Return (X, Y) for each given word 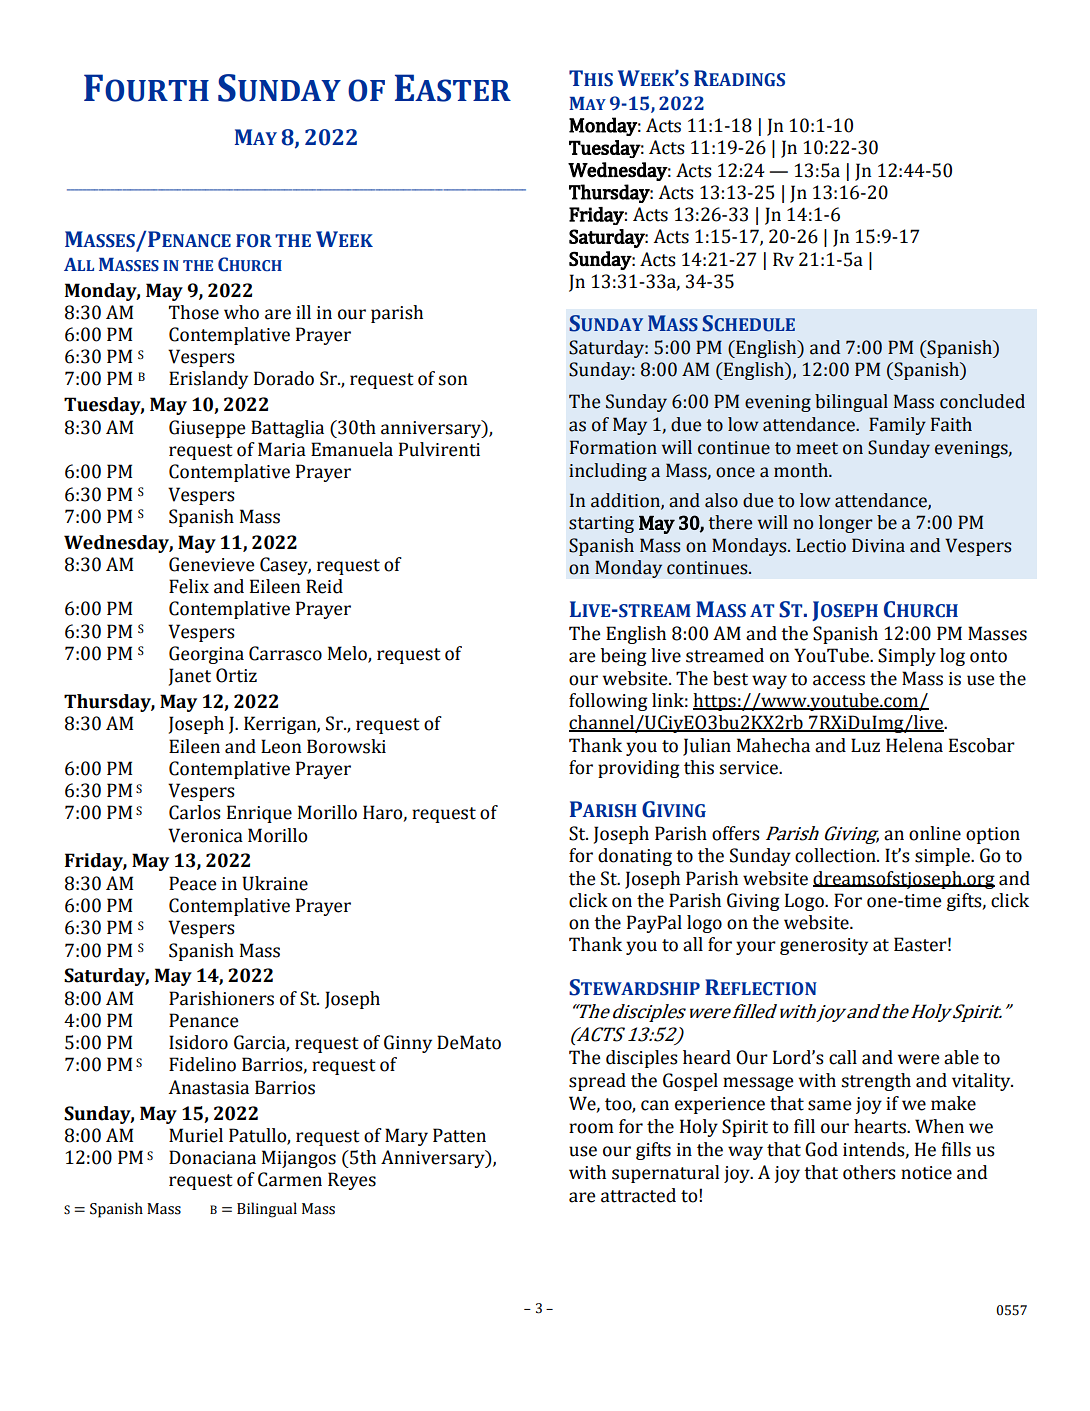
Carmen (290, 1179)
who (241, 312)
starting (601, 524)
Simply (907, 657)
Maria (282, 449)
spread (597, 1082)
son (453, 380)
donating (635, 857)
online (935, 833)
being (624, 657)
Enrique (259, 814)
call (843, 1057)
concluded (982, 401)
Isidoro (198, 1042)
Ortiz (236, 675)
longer (846, 524)
